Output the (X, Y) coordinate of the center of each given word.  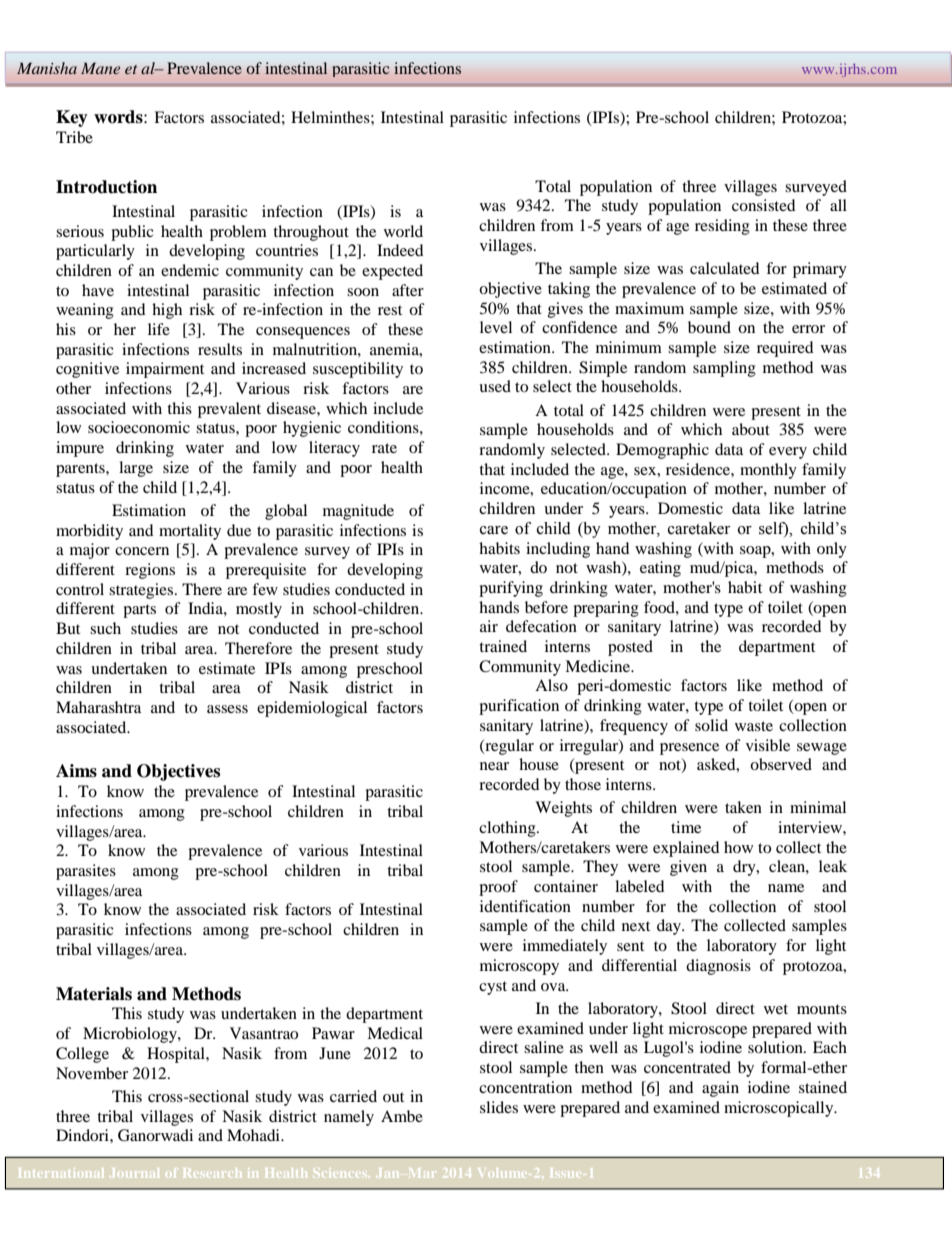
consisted (764, 205)
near (494, 766)
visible (768, 745)
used (495, 386)
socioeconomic (139, 427)
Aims (76, 771)
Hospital (177, 1055)
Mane (100, 68)
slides (499, 1107)
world (403, 231)
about (751, 429)
